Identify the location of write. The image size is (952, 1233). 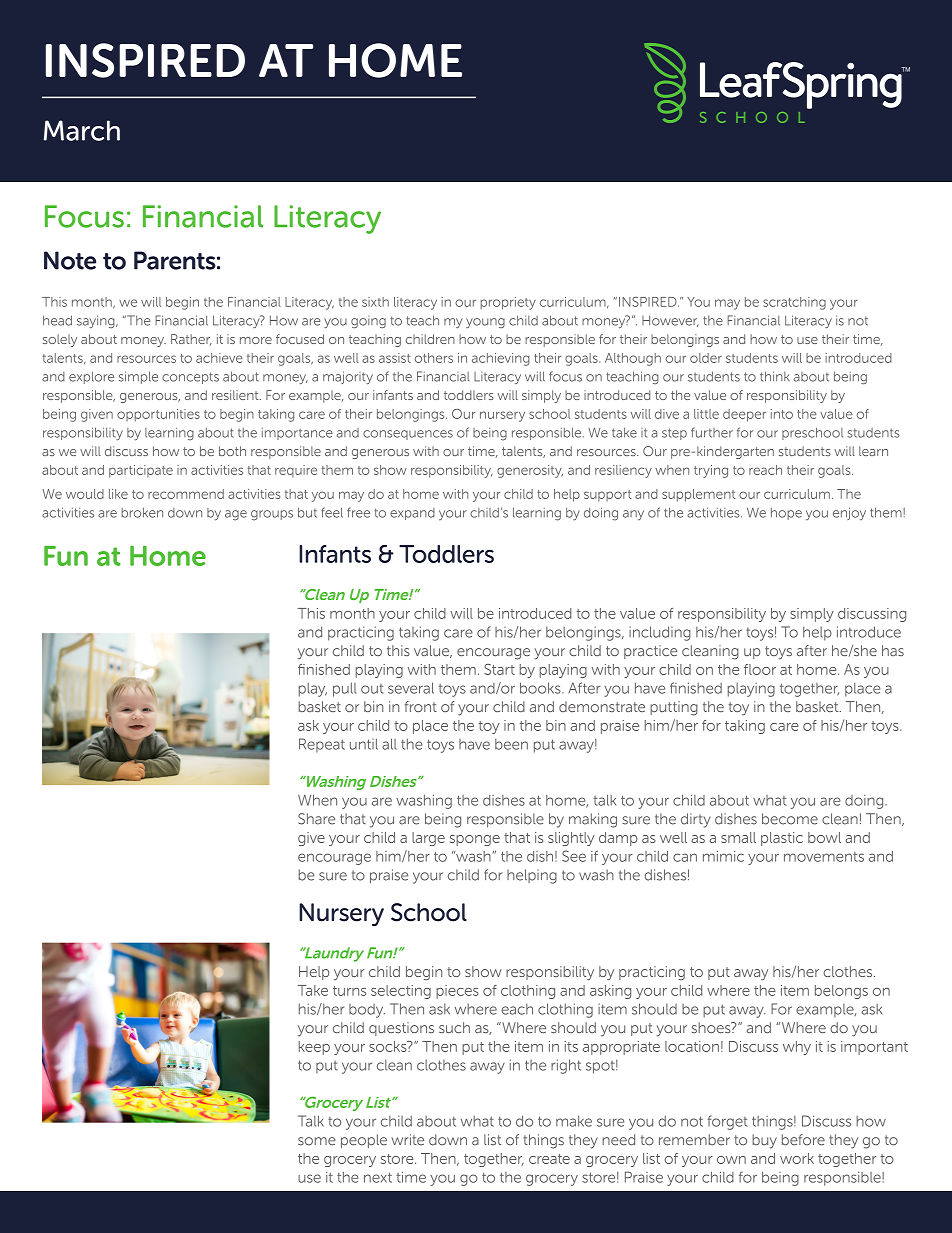
(408, 1140).
